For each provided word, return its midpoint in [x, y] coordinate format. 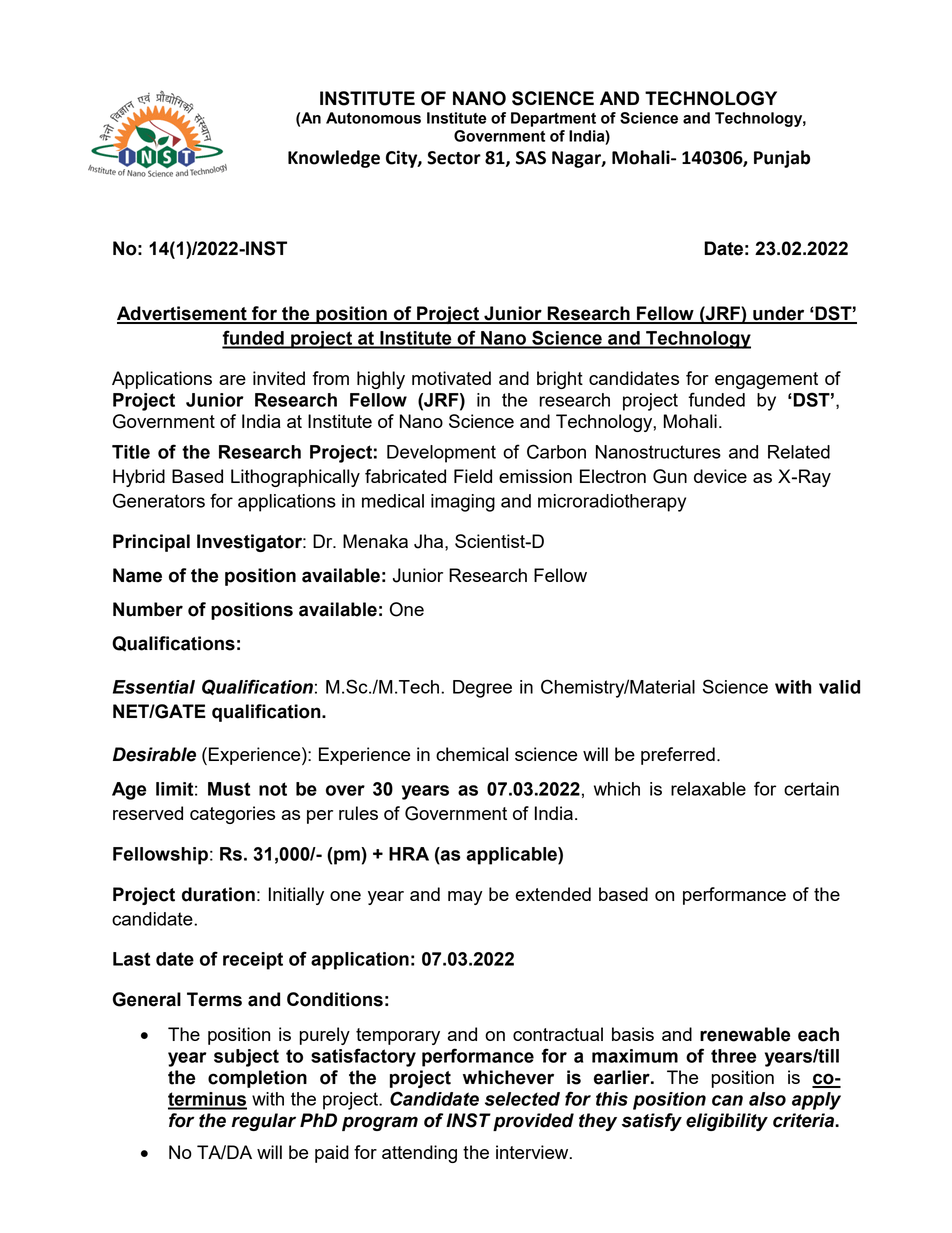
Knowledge [334, 159]
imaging [463, 503]
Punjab [782, 159]
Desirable [154, 754]
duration [218, 894]
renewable [745, 1034]
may [465, 898]
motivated [451, 378]
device [720, 476]
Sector [454, 158]
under [779, 314]
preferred [678, 756]
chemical [472, 754]
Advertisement [183, 314]
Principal [151, 543]
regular [264, 1122]
